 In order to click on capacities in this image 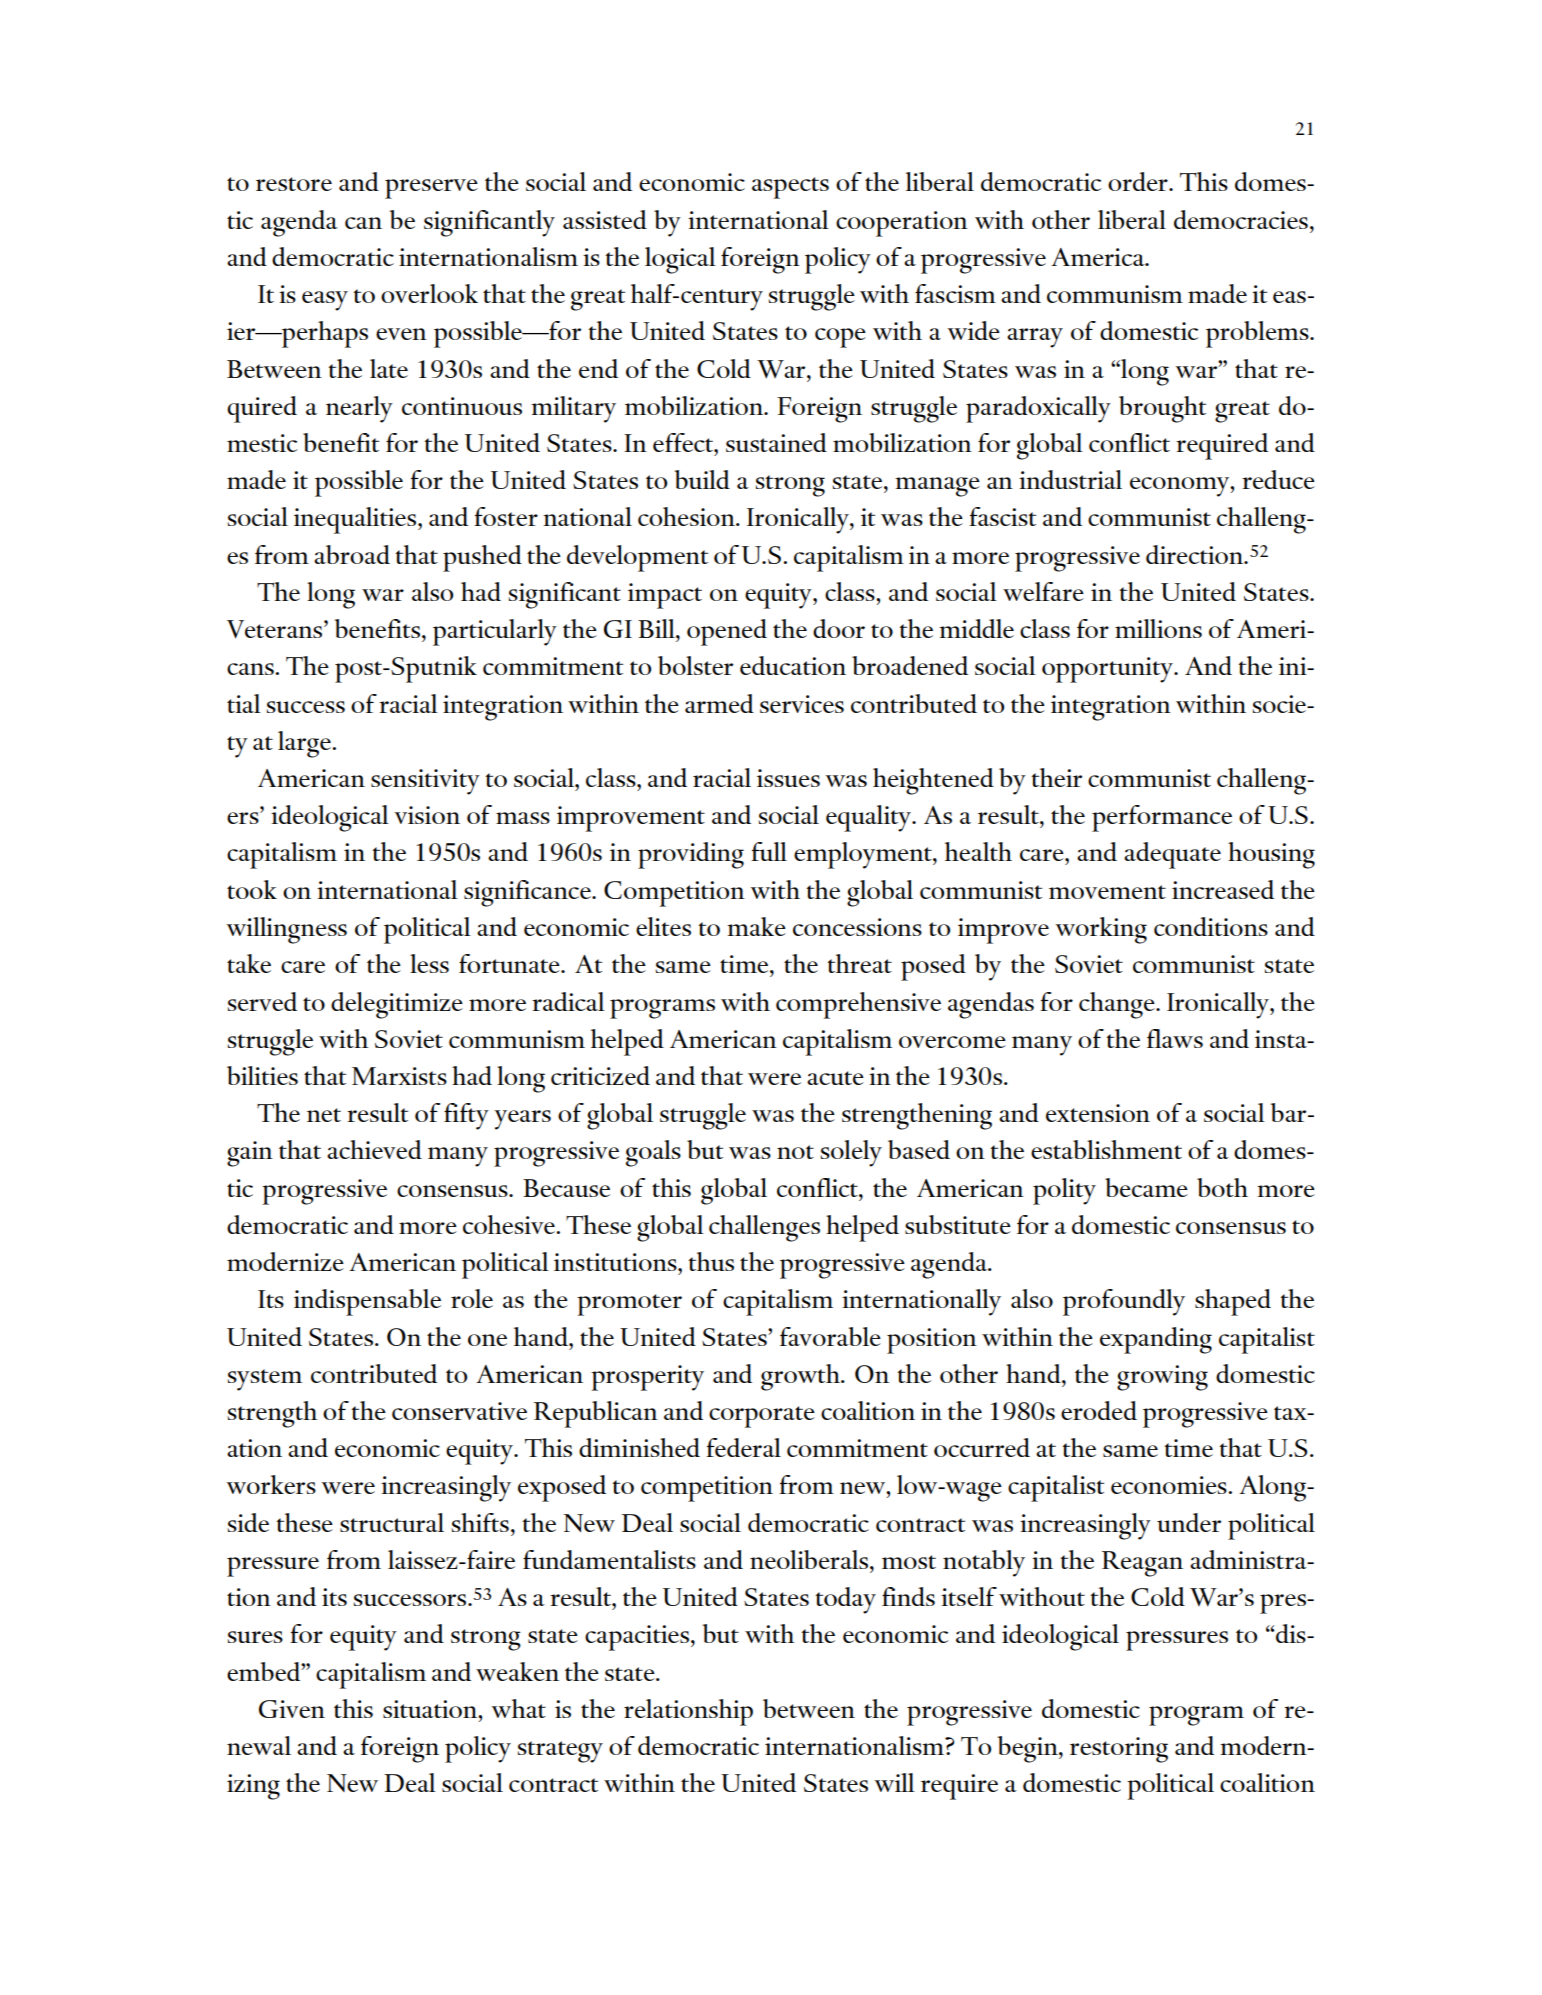, I will do `click(638, 1638)`.
